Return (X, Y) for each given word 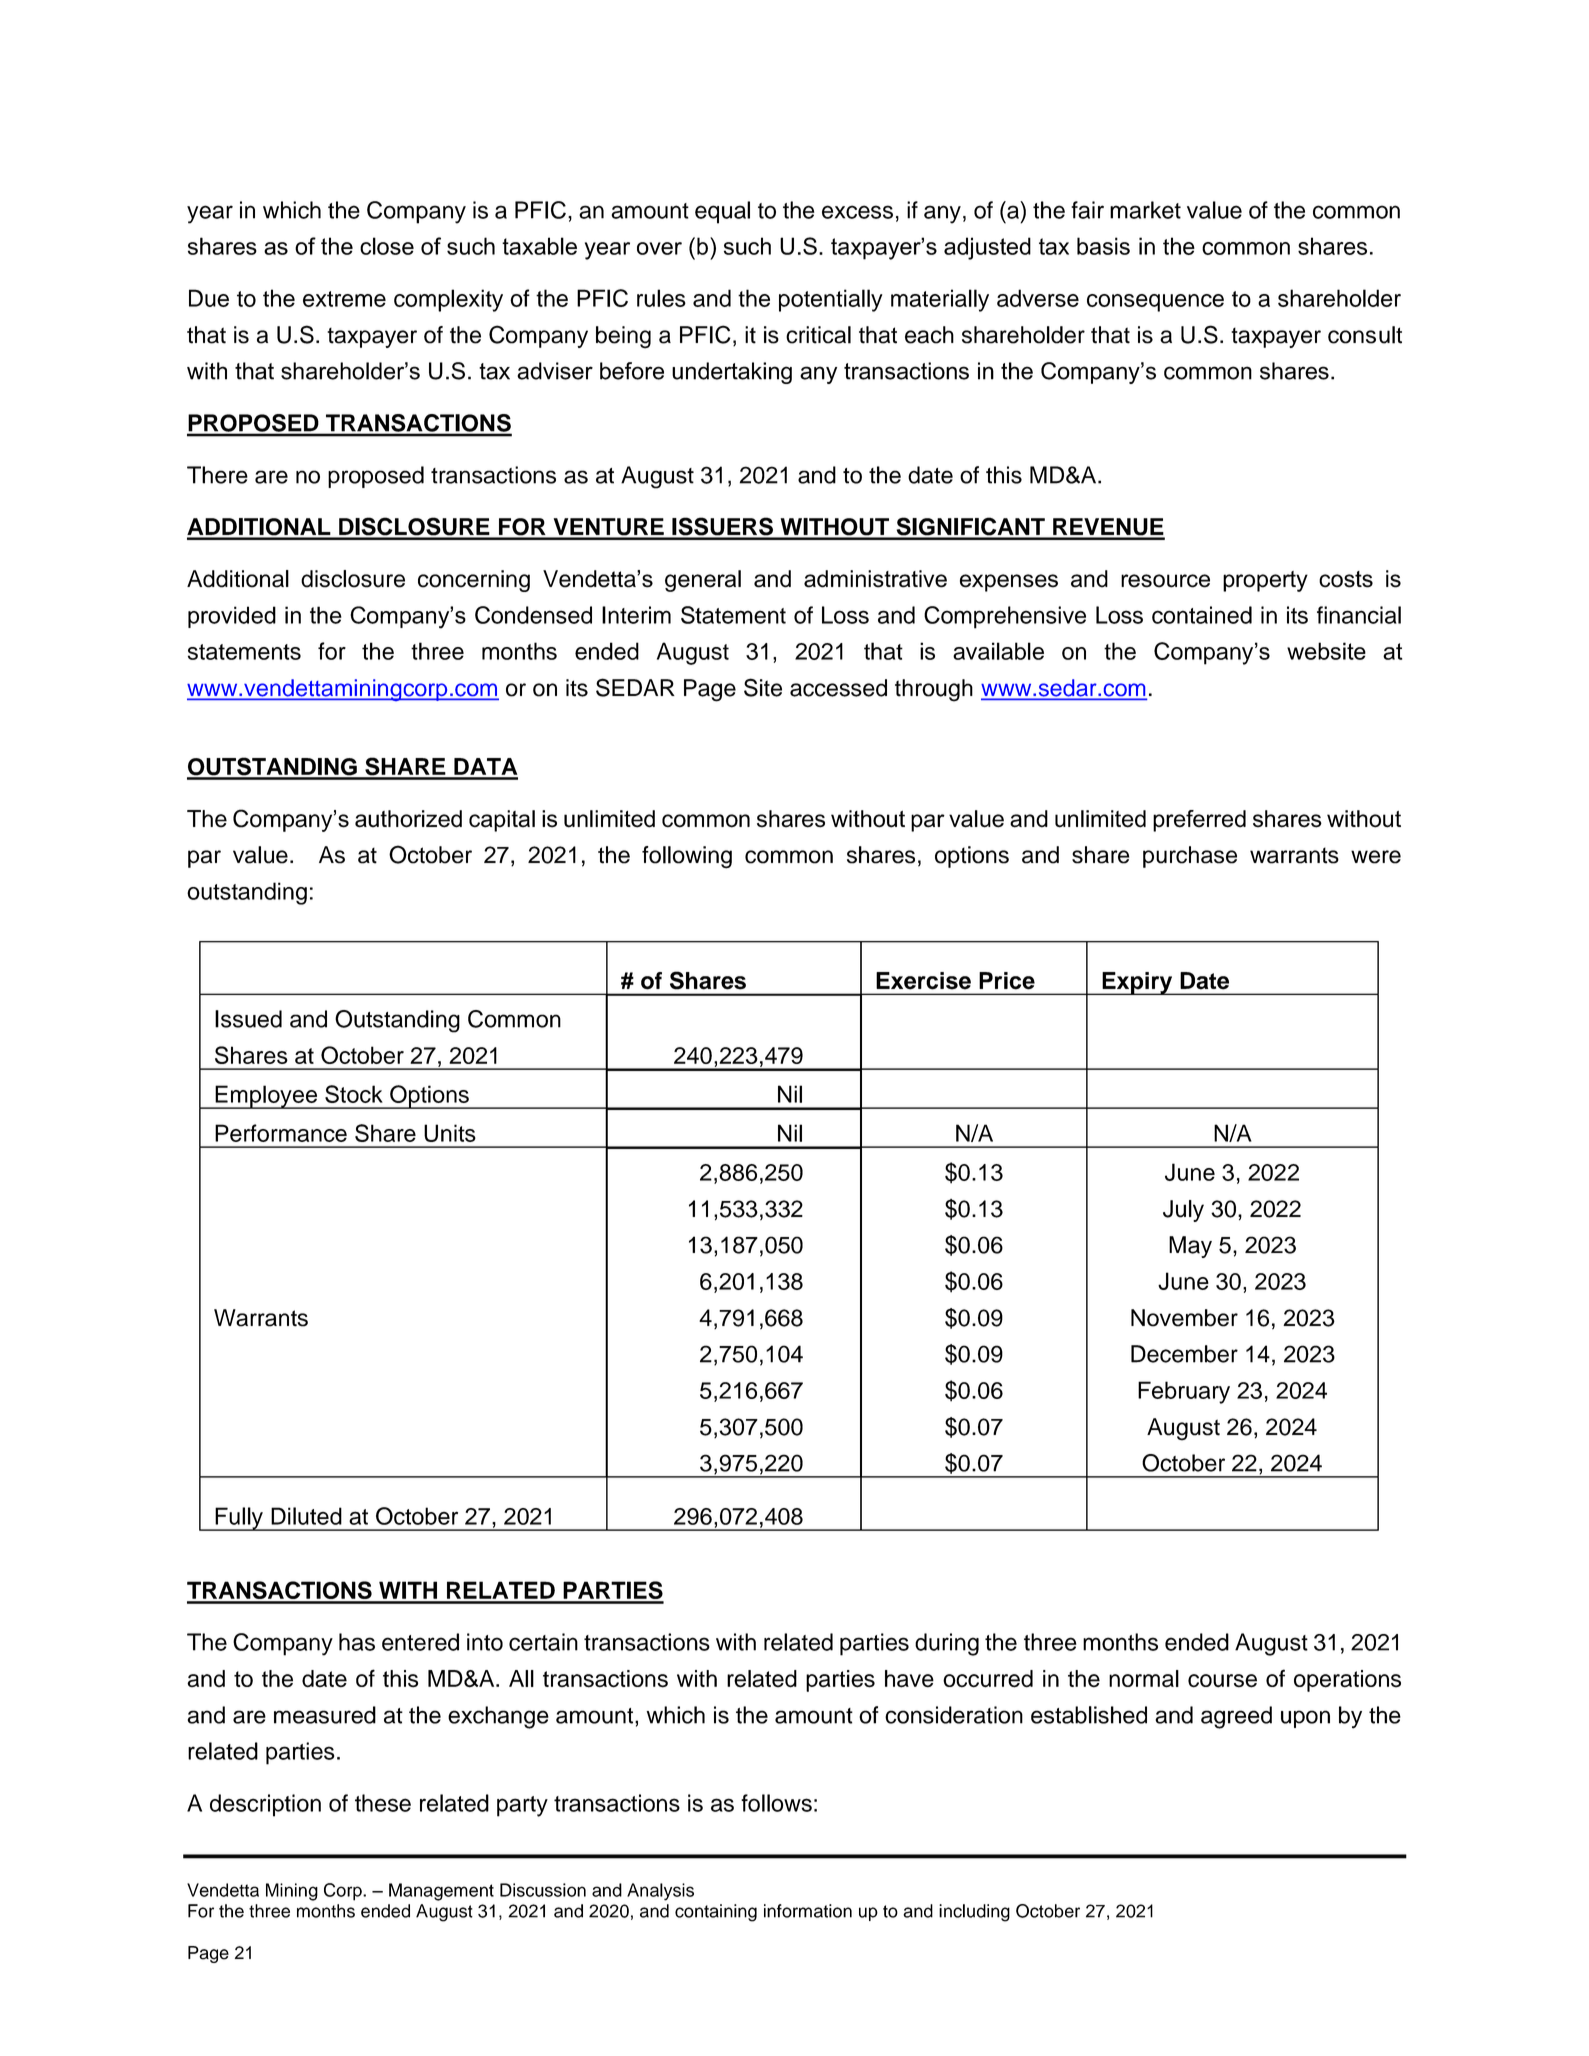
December (1184, 1354)
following (687, 857)
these (383, 1803)
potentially (831, 300)
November (1184, 1318)
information (808, 1911)
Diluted (306, 1516)
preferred (1199, 821)
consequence (1155, 303)
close (387, 246)
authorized (408, 819)
